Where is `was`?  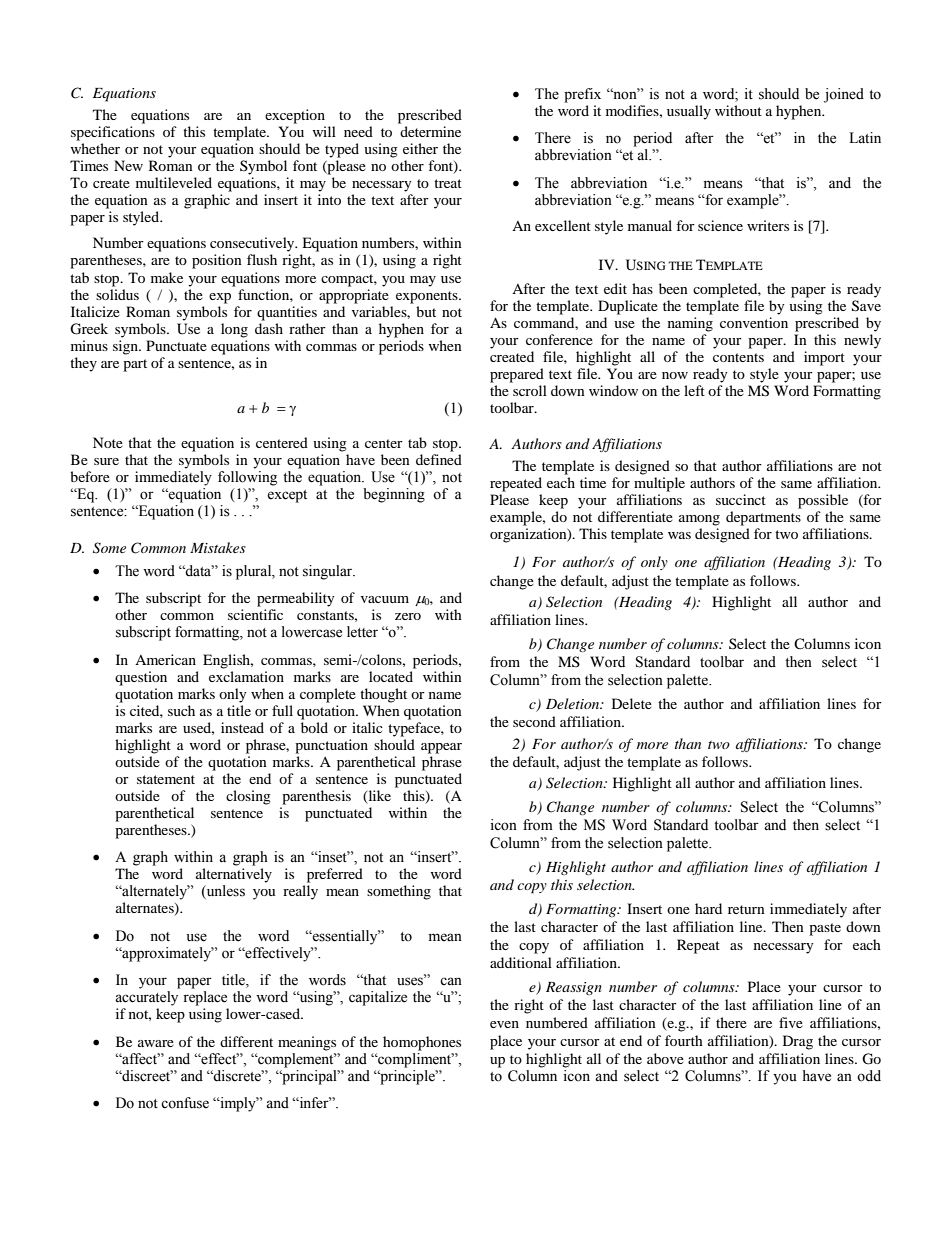 was is located at coordinates (679, 535).
